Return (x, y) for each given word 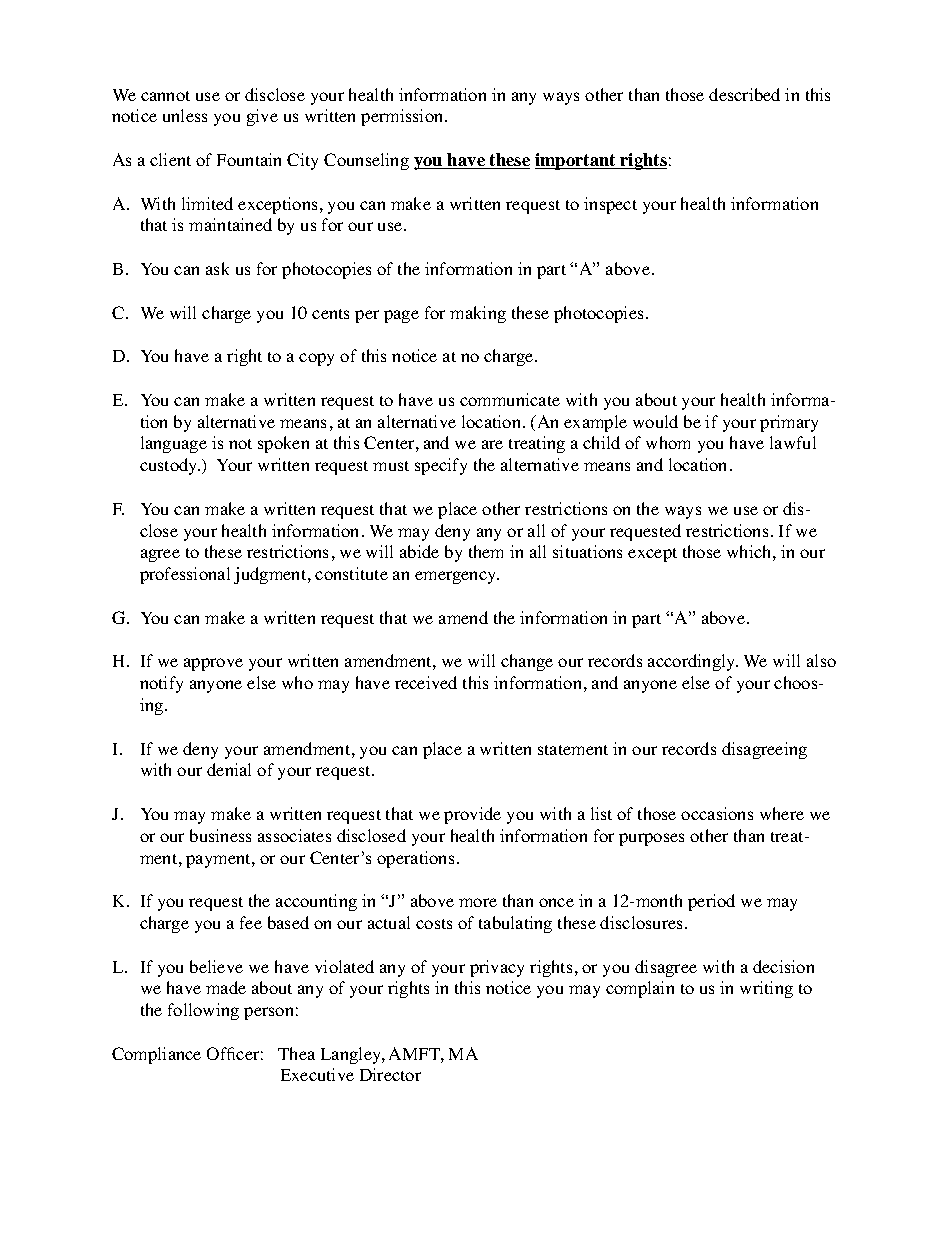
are (492, 444)
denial (229, 769)
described (744, 94)
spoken (283, 444)
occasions (717, 813)
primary (789, 423)
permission (403, 117)
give (262, 117)
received (426, 682)
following (203, 1011)
